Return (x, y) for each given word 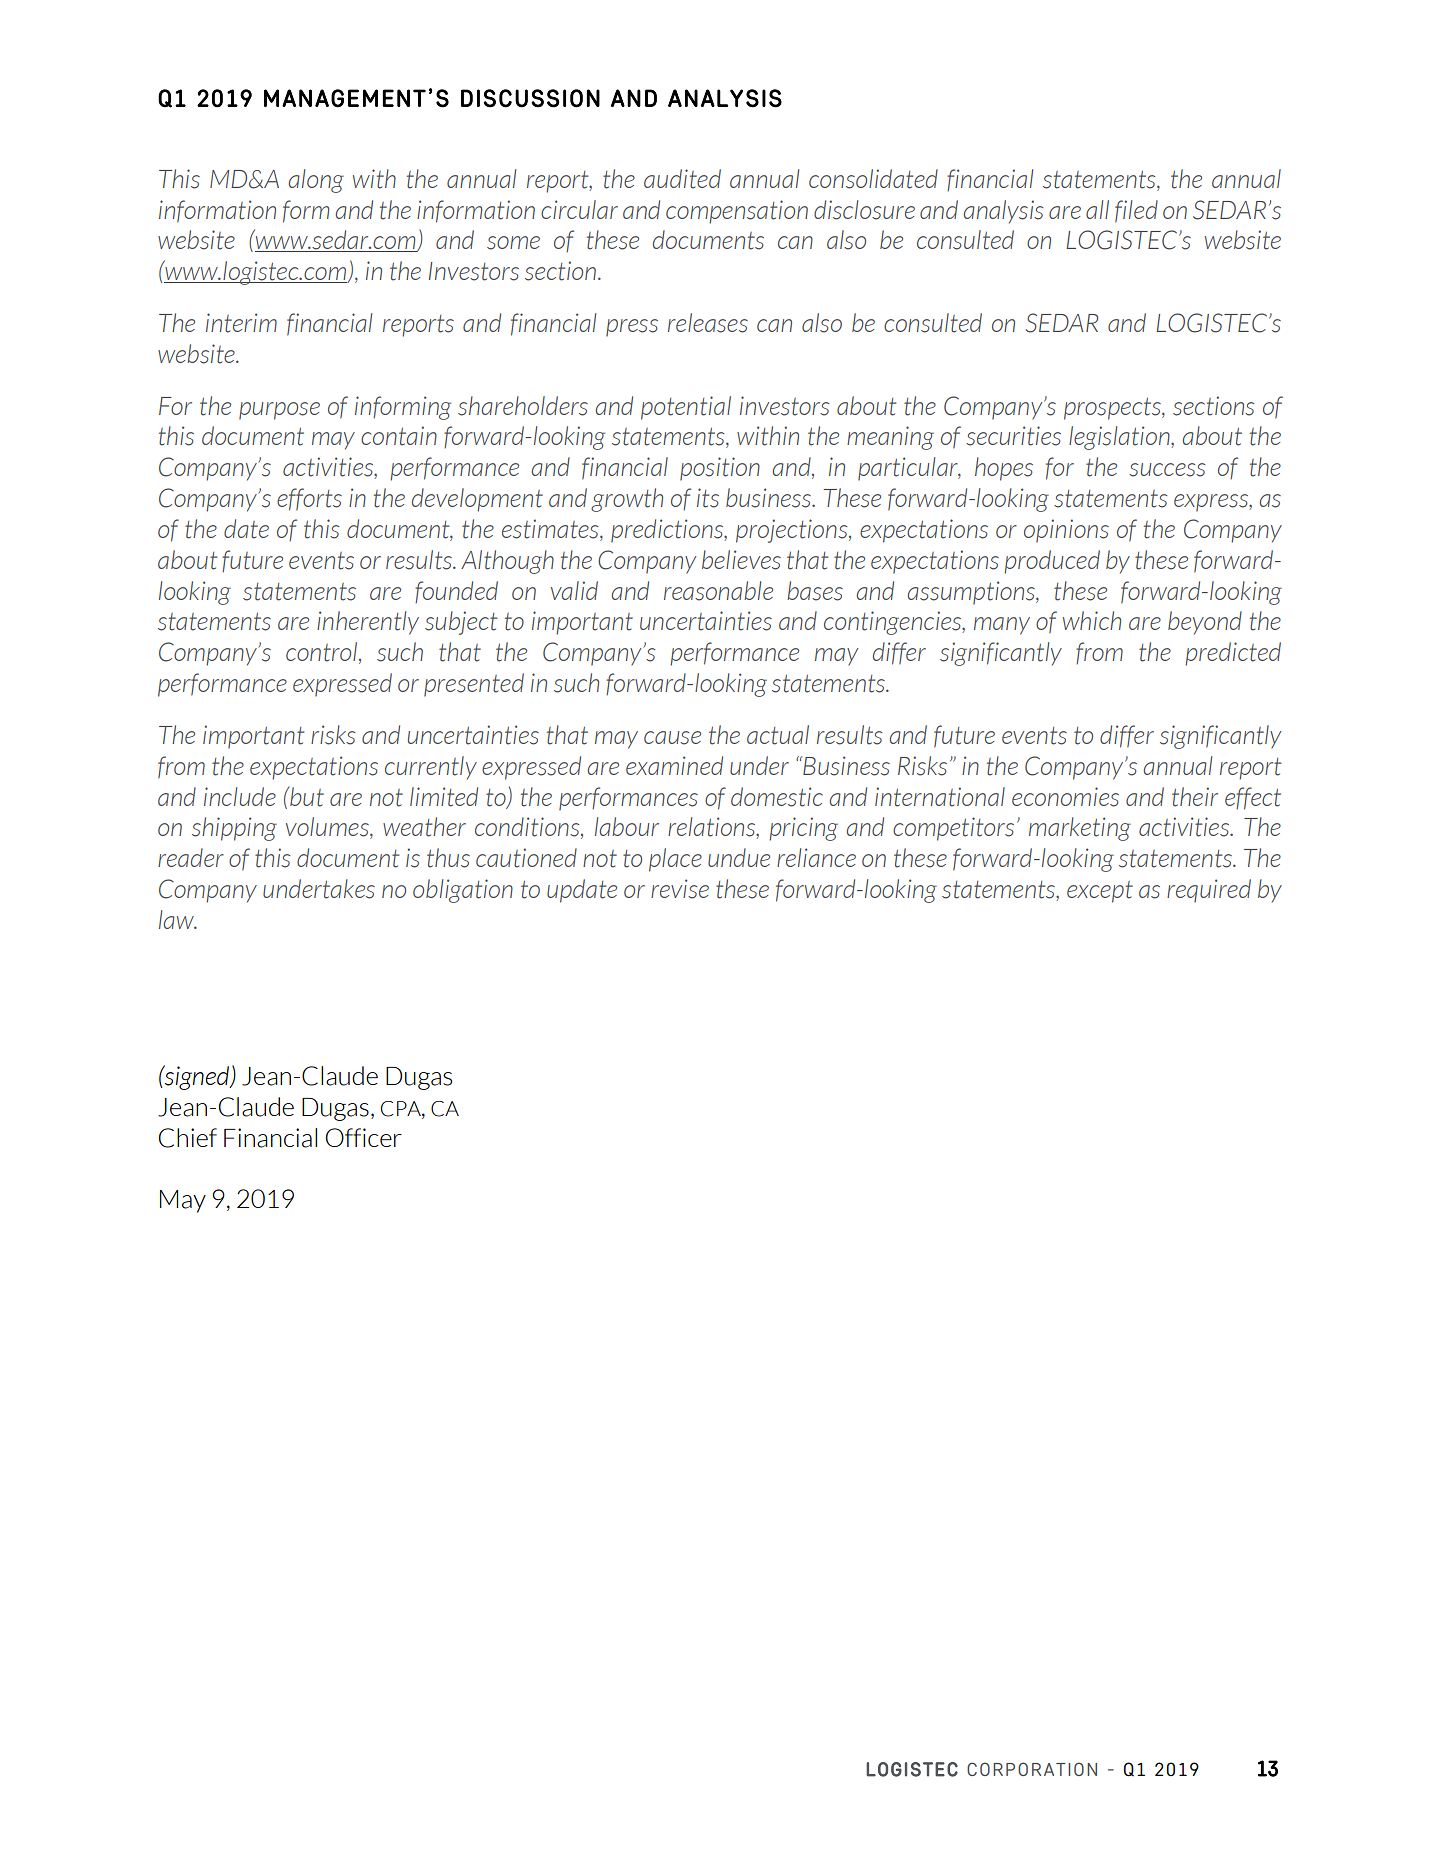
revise (680, 889)
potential (686, 408)
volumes (328, 828)
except (1100, 892)
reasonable (718, 591)
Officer (363, 1137)
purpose (279, 411)
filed (1136, 211)
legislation (1120, 438)
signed (197, 1077)
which (1092, 620)
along (316, 181)
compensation (737, 212)
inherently (368, 623)
